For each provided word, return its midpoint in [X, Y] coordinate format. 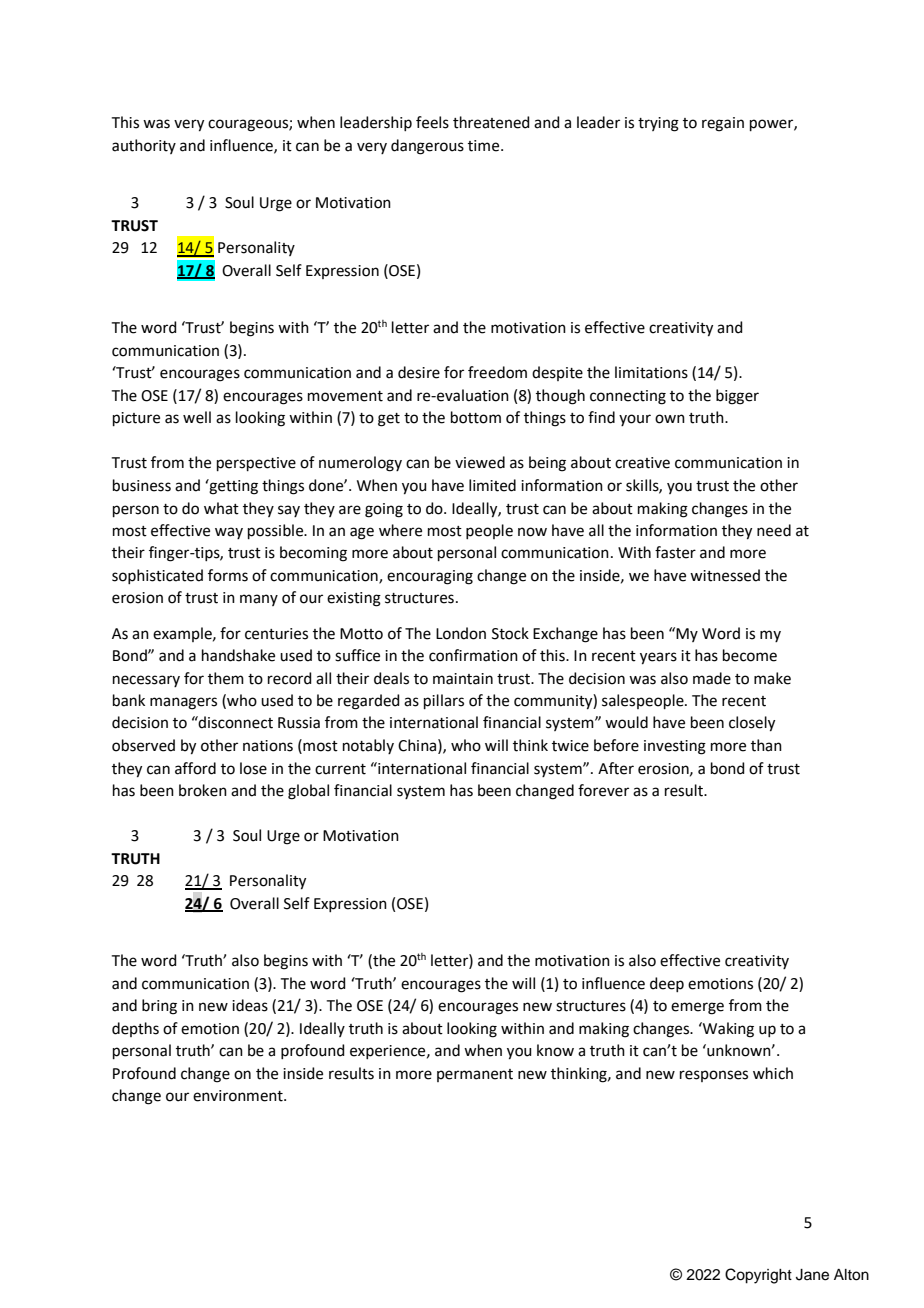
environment [239, 1096]
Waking [727, 1030]
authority [144, 146]
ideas [250, 1005]
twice [570, 746]
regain [723, 124]
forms [228, 575]
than [766, 745]
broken [203, 790]
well [197, 417]
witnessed [725, 575]
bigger [737, 397]
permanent [475, 1075]
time [485, 146]
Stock [510, 633]
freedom [497, 372]
